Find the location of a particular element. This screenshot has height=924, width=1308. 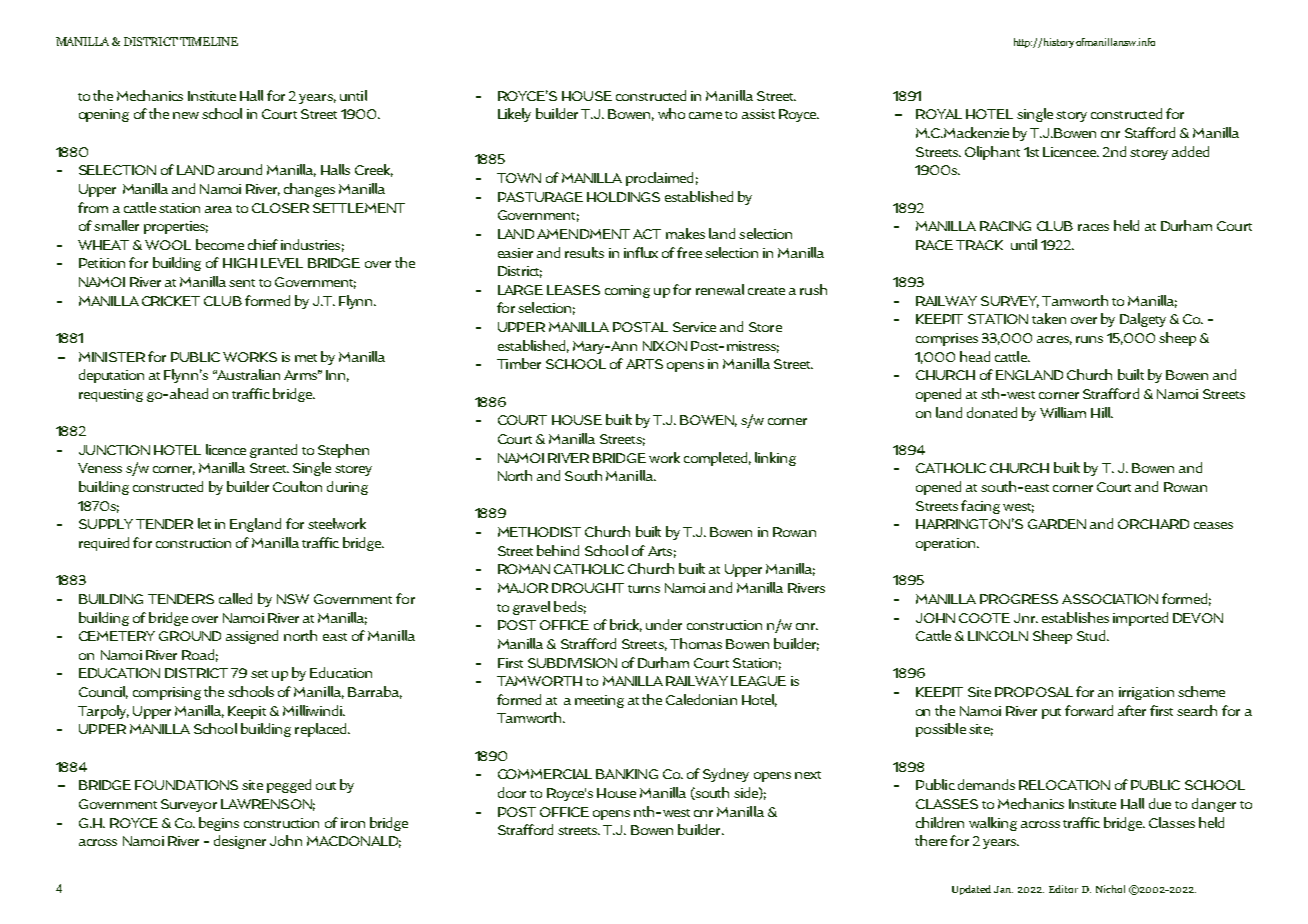

Stafford is located at coordinates (1150, 132).
